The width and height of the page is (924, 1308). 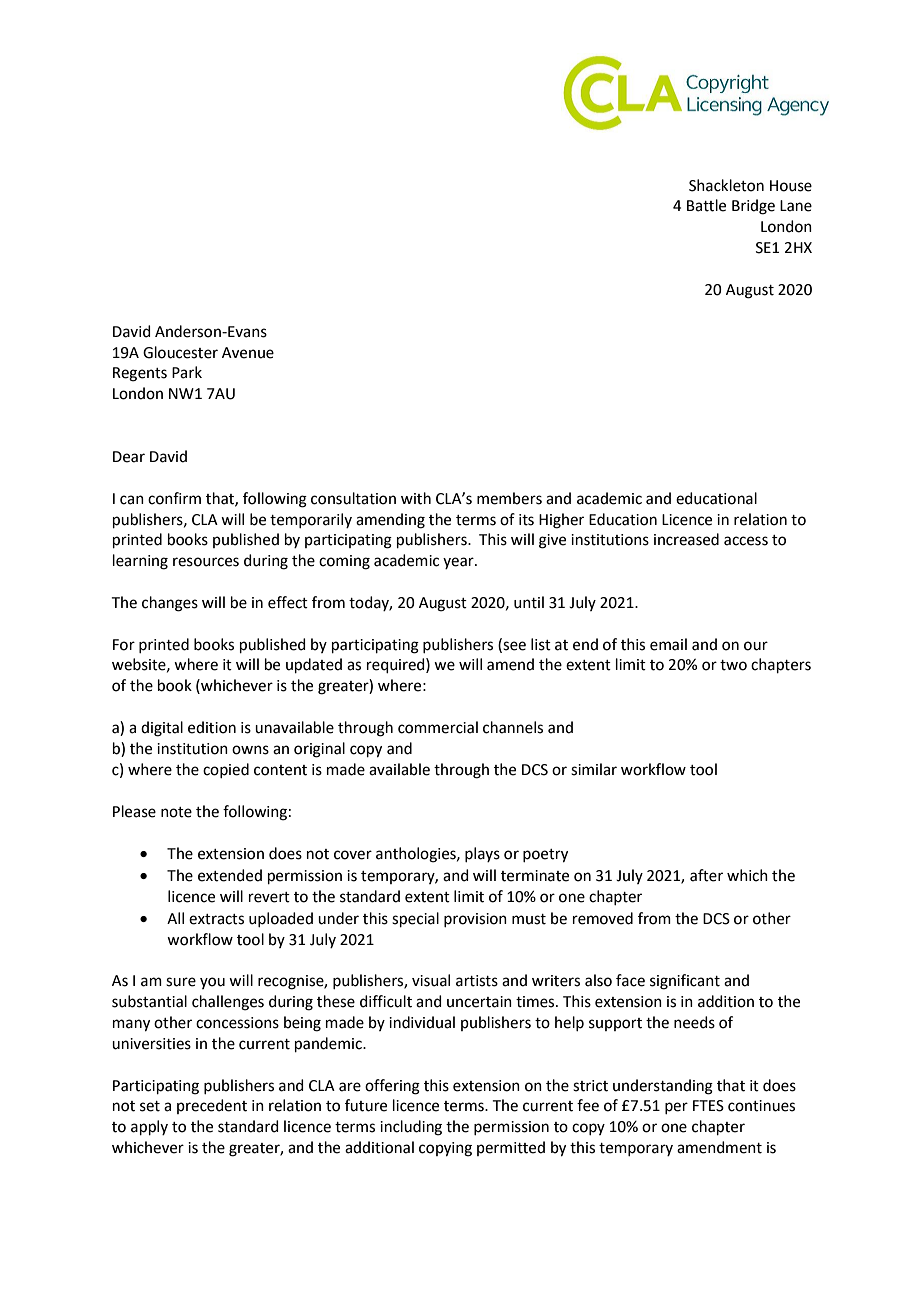 What do you see at coordinates (212, 1106) in the page?
I see `precedent` at bounding box center [212, 1106].
